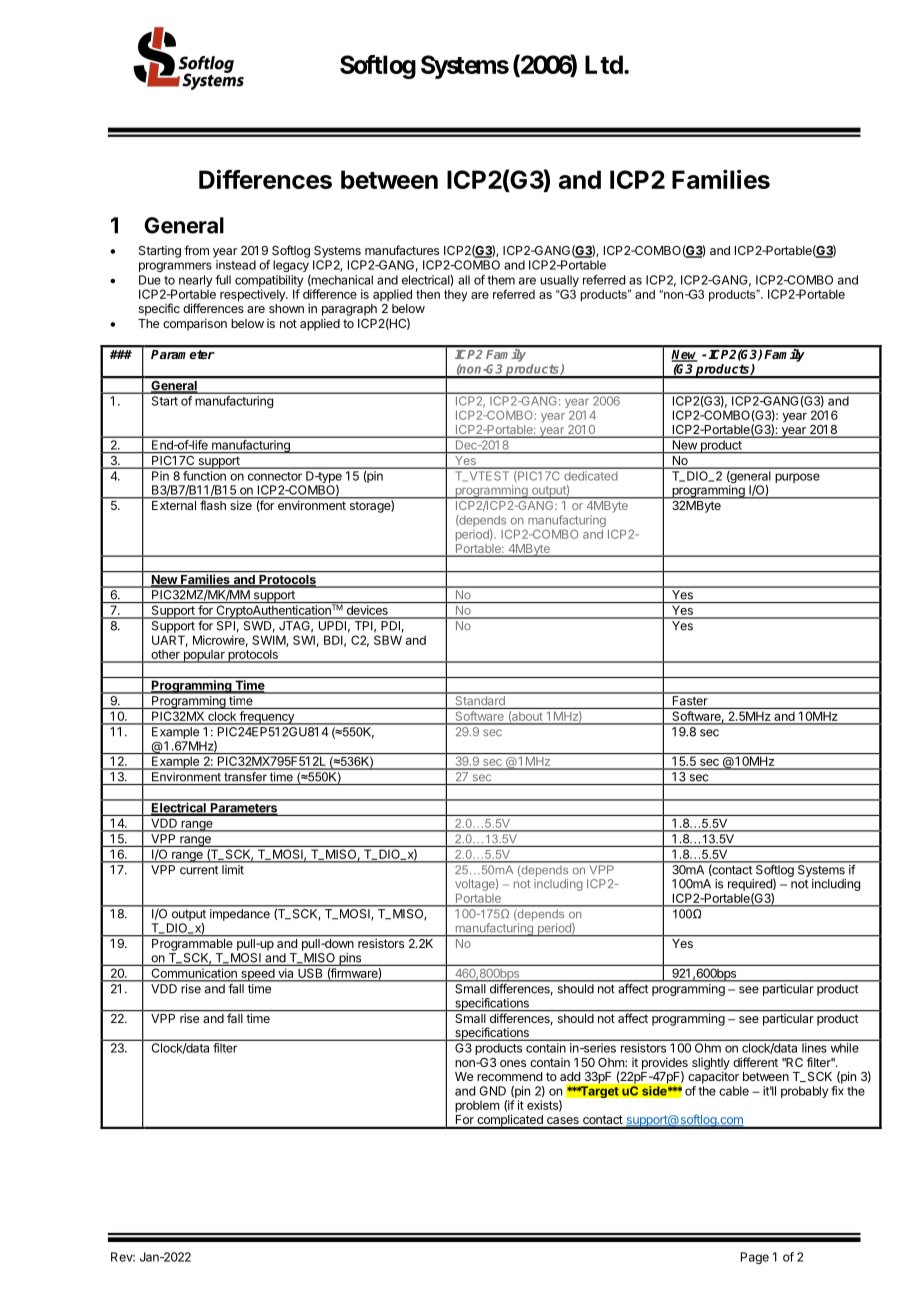  Describe the element at coordinates (477, 1107) in the screenshot. I see `problem` at that location.
